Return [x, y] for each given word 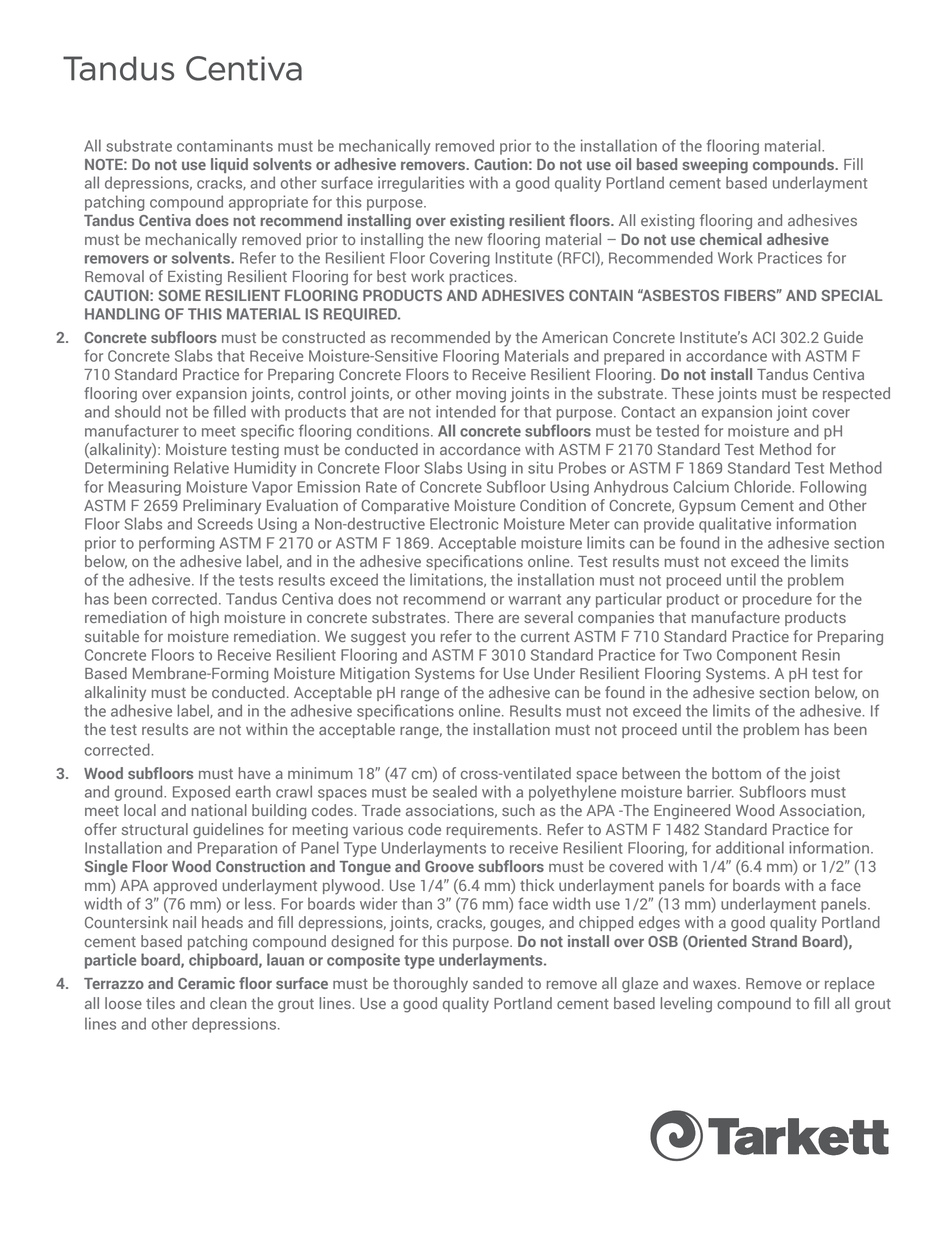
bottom [736, 773]
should [137, 411]
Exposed [201, 793]
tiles [160, 1003]
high [204, 619]
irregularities [421, 184]
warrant [535, 599]
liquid [229, 165]
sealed [455, 791]
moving [481, 395]
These [693, 393]
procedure [777, 600]
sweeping [715, 166]
